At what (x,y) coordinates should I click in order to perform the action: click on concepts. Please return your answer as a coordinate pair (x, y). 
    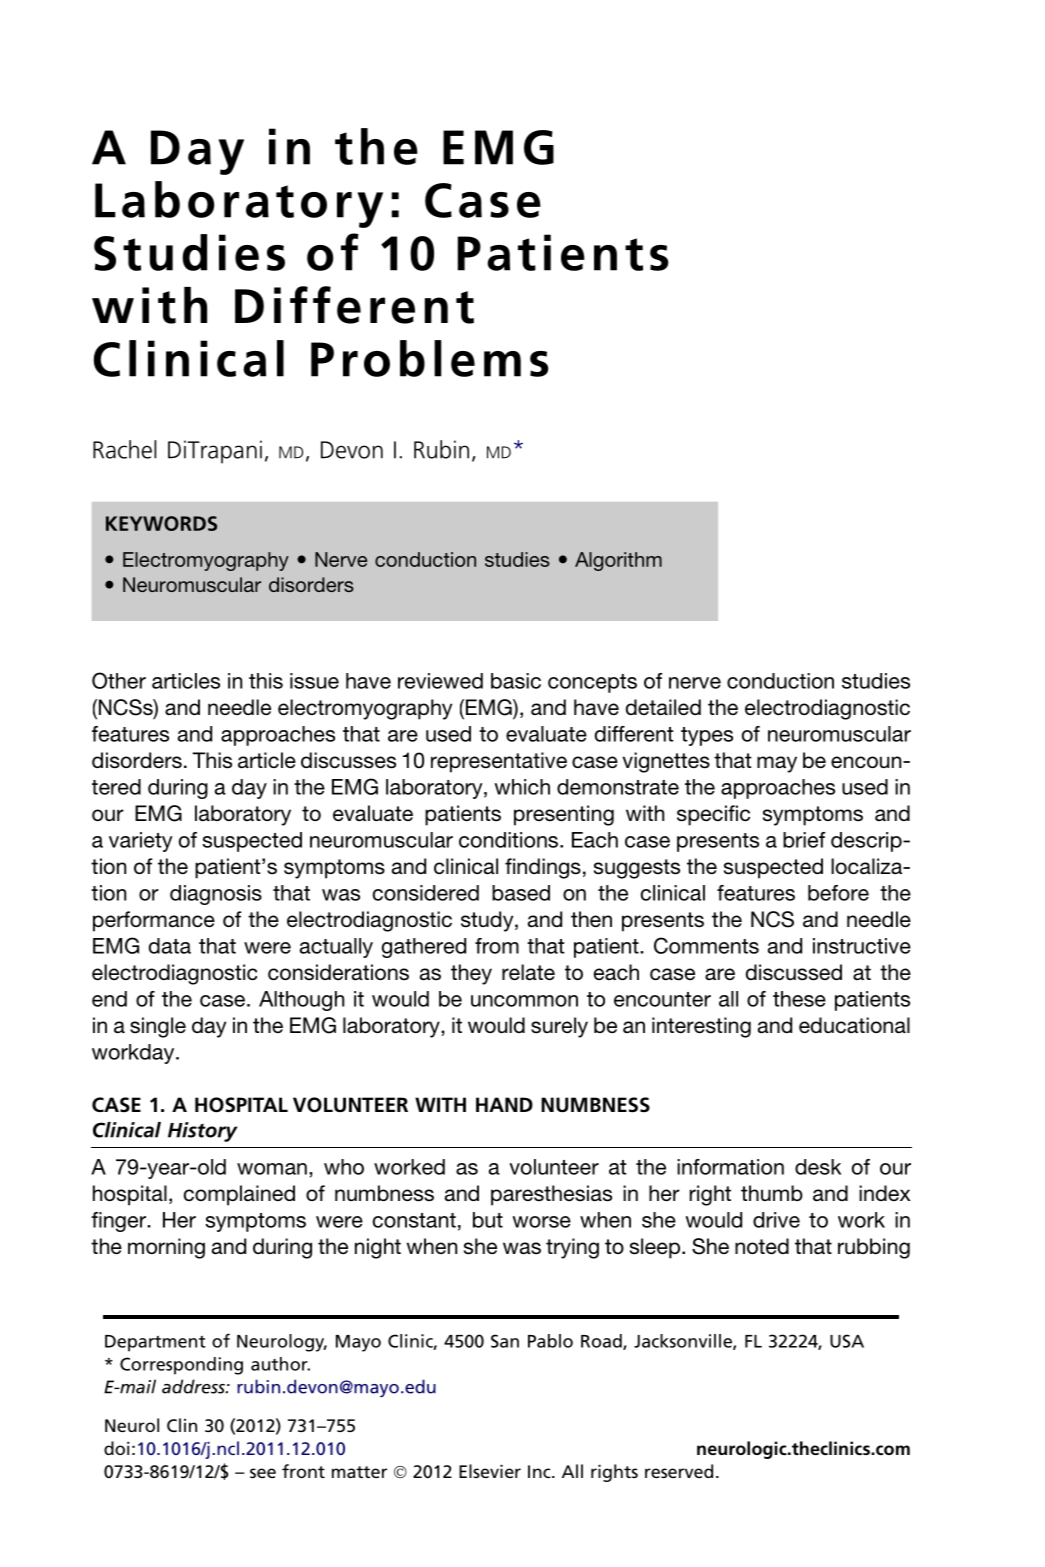
    Looking at the image, I should click on (592, 683).
